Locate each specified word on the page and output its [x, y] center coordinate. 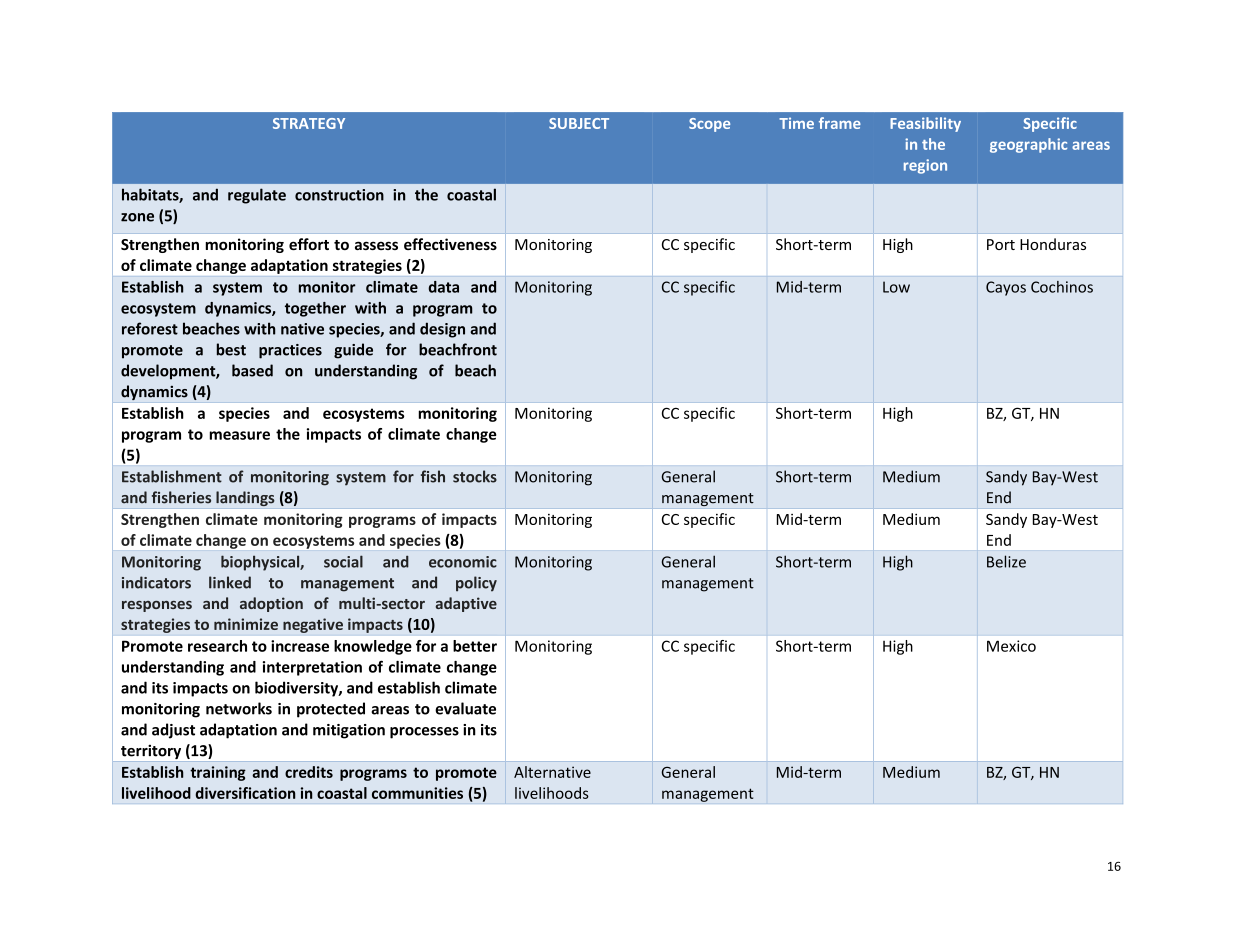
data [443, 287]
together [315, 309]
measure [239, 435]
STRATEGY [309, 123]
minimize [246, 624]
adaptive [466, 604]
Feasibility [925, 124]
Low [896, 287]
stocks [475, 476]
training [218, 773]
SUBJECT [579, 123]
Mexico [1011, 646]
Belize [1006, 561]
